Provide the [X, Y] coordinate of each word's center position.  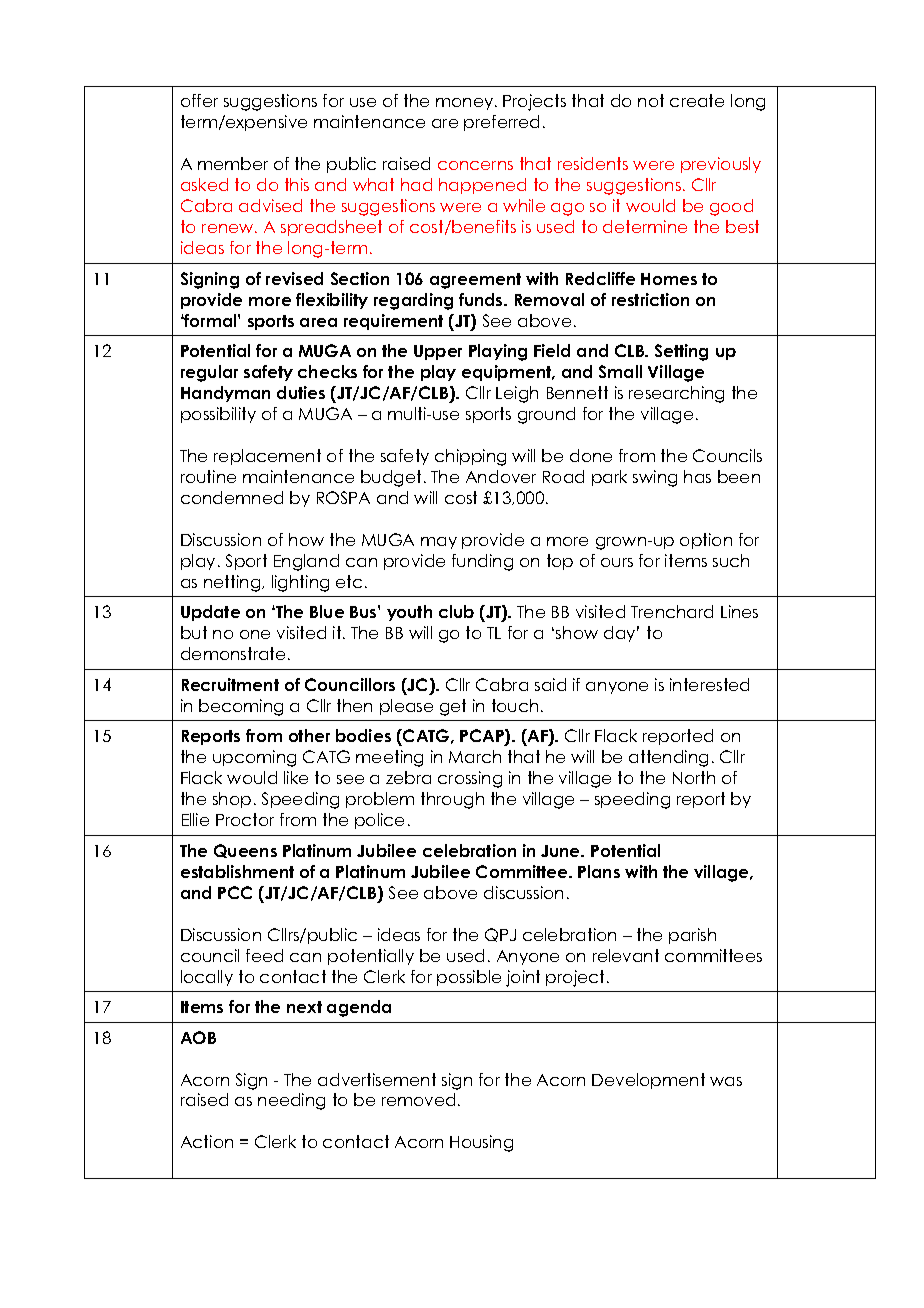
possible [469, 978]
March [475, 756]
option [706, 541]
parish [692, 936]
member [233, 163]
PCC [235, 892]
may [439, 543]
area [318, 322]
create [697, 100]
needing [291, 1101]
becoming [241, 707]
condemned [232, 497]
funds [482, 299]
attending [668, 758]
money [466, 104]
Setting [681, 352]
